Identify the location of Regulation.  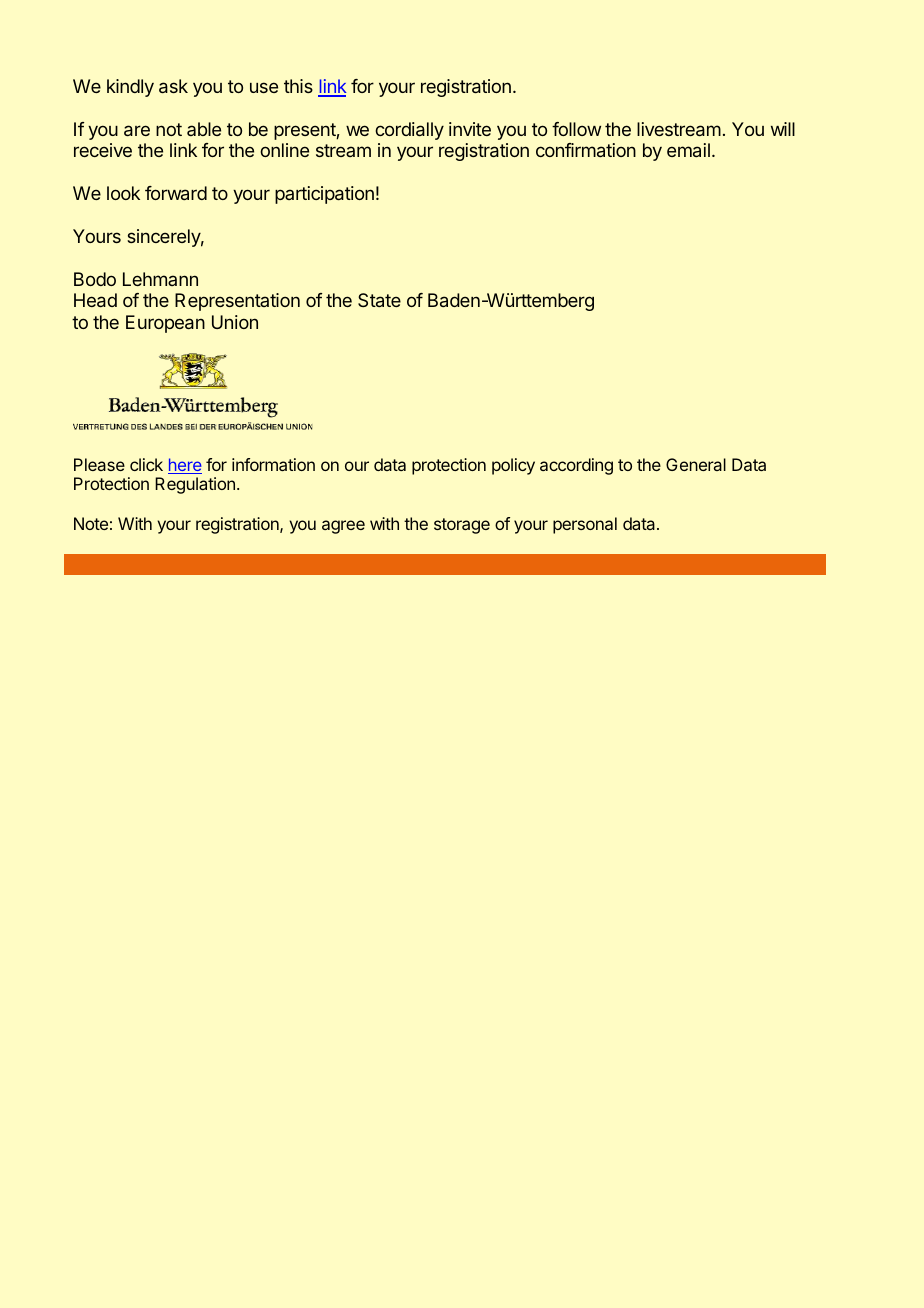
(195, 485).
